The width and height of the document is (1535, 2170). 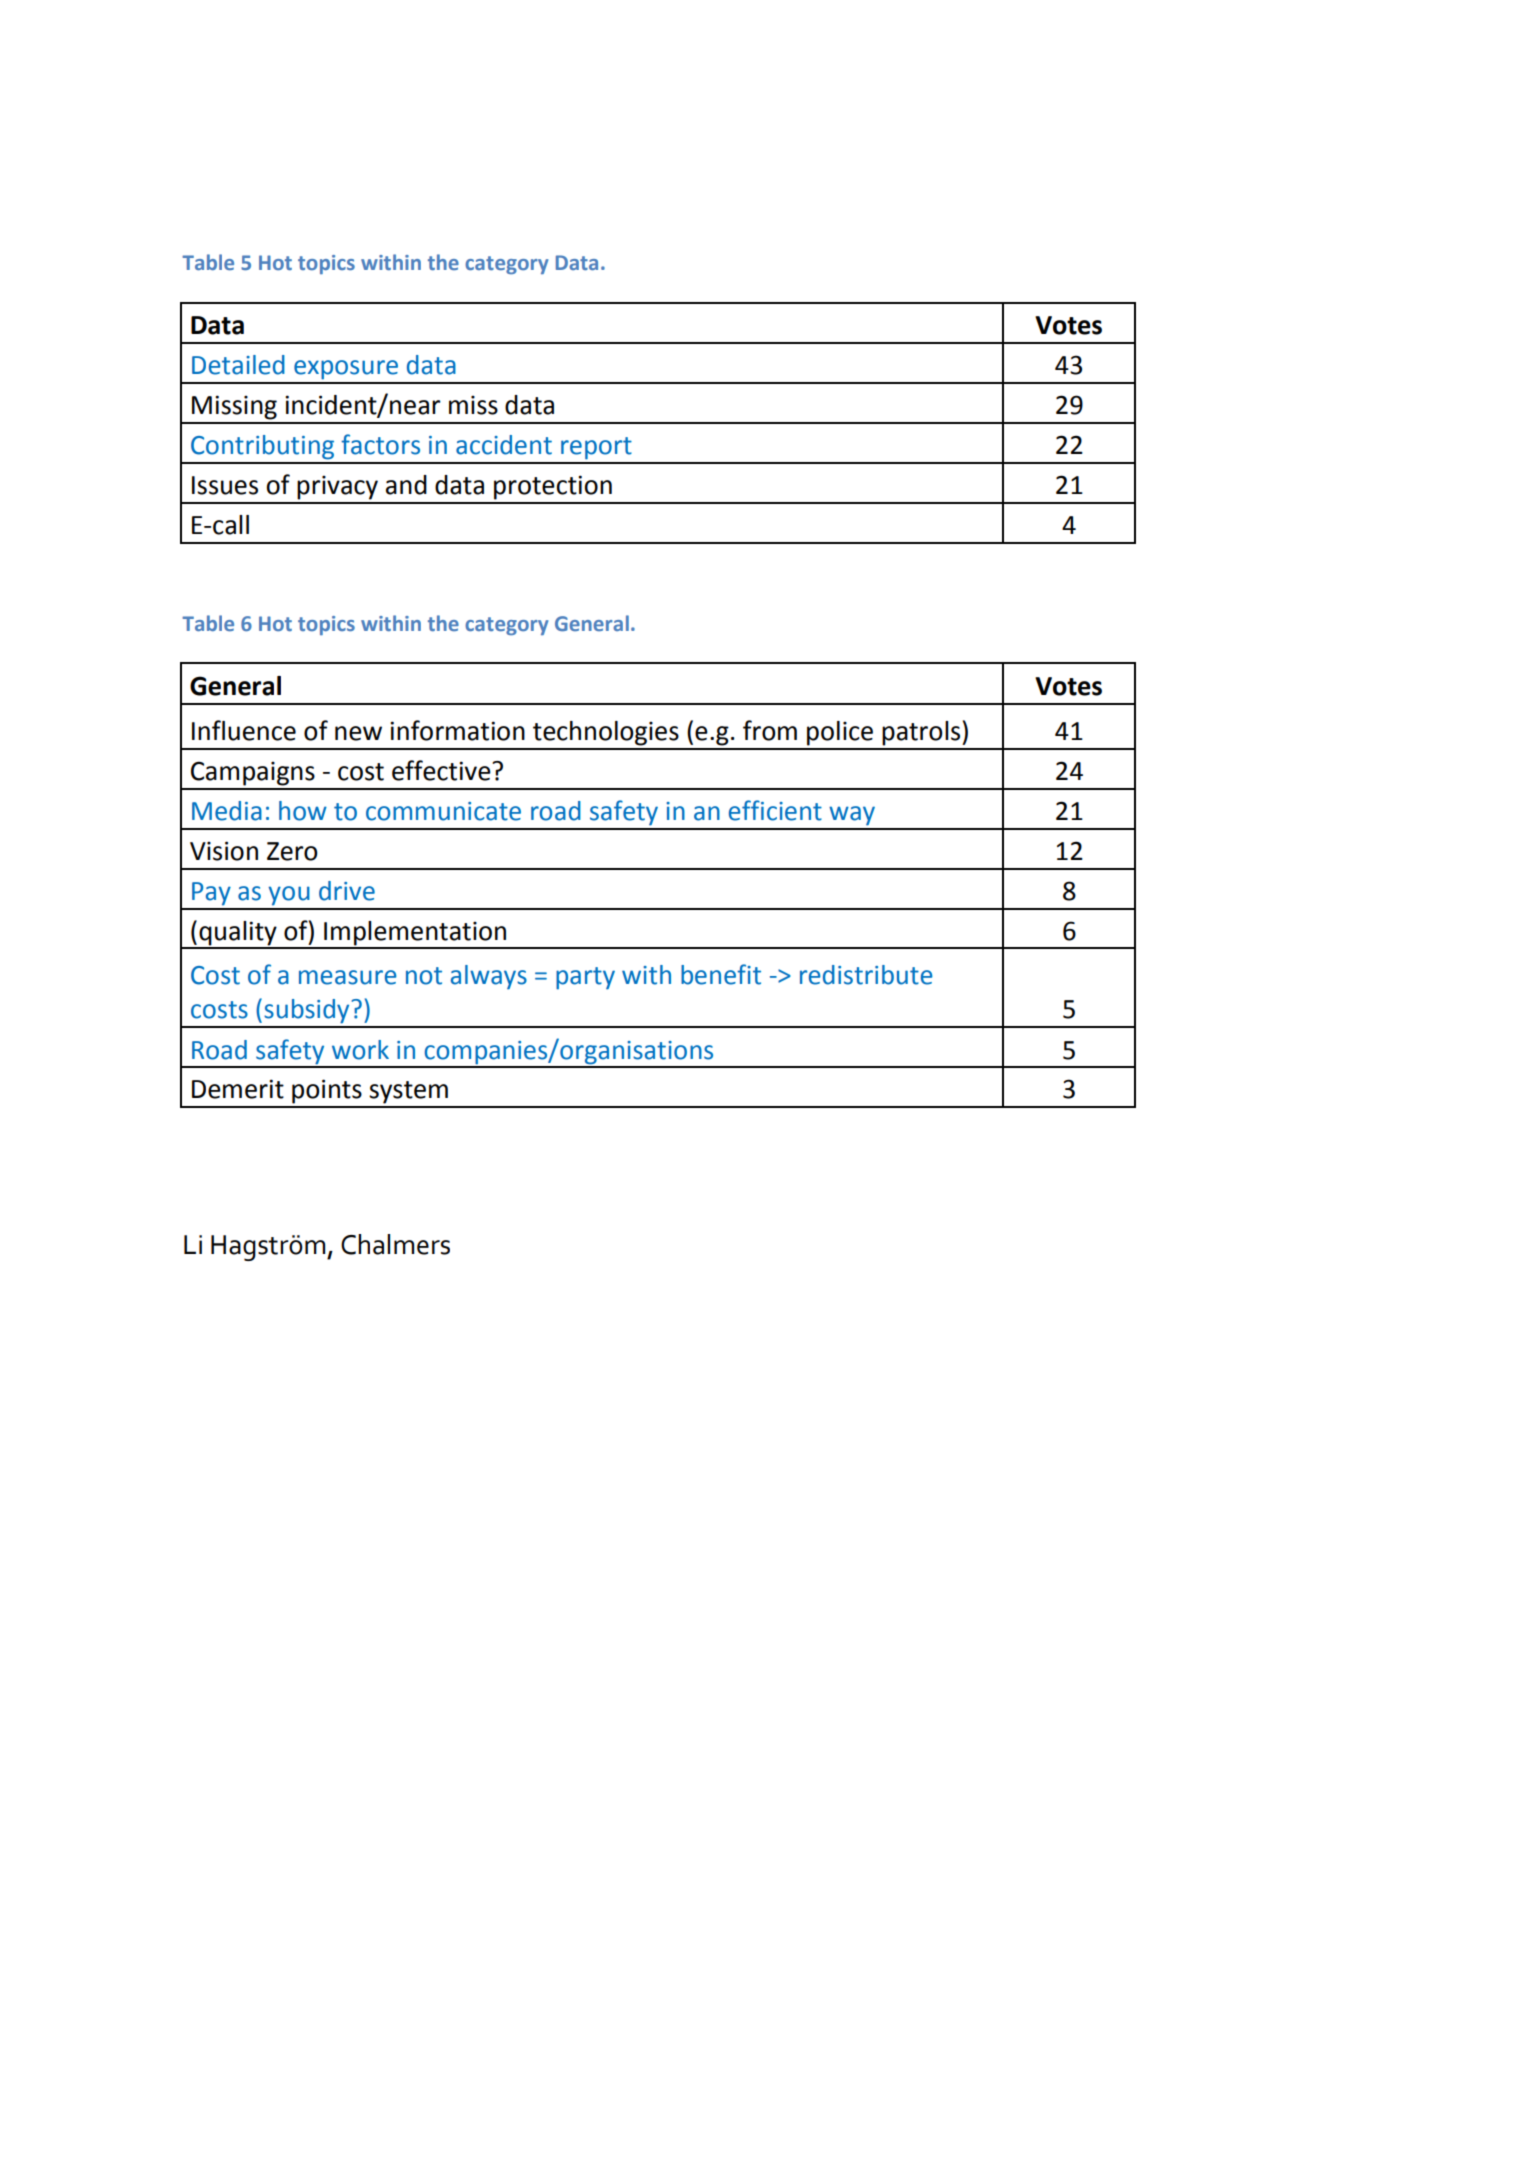 I want to click on how, so click(x=303, y=811).
